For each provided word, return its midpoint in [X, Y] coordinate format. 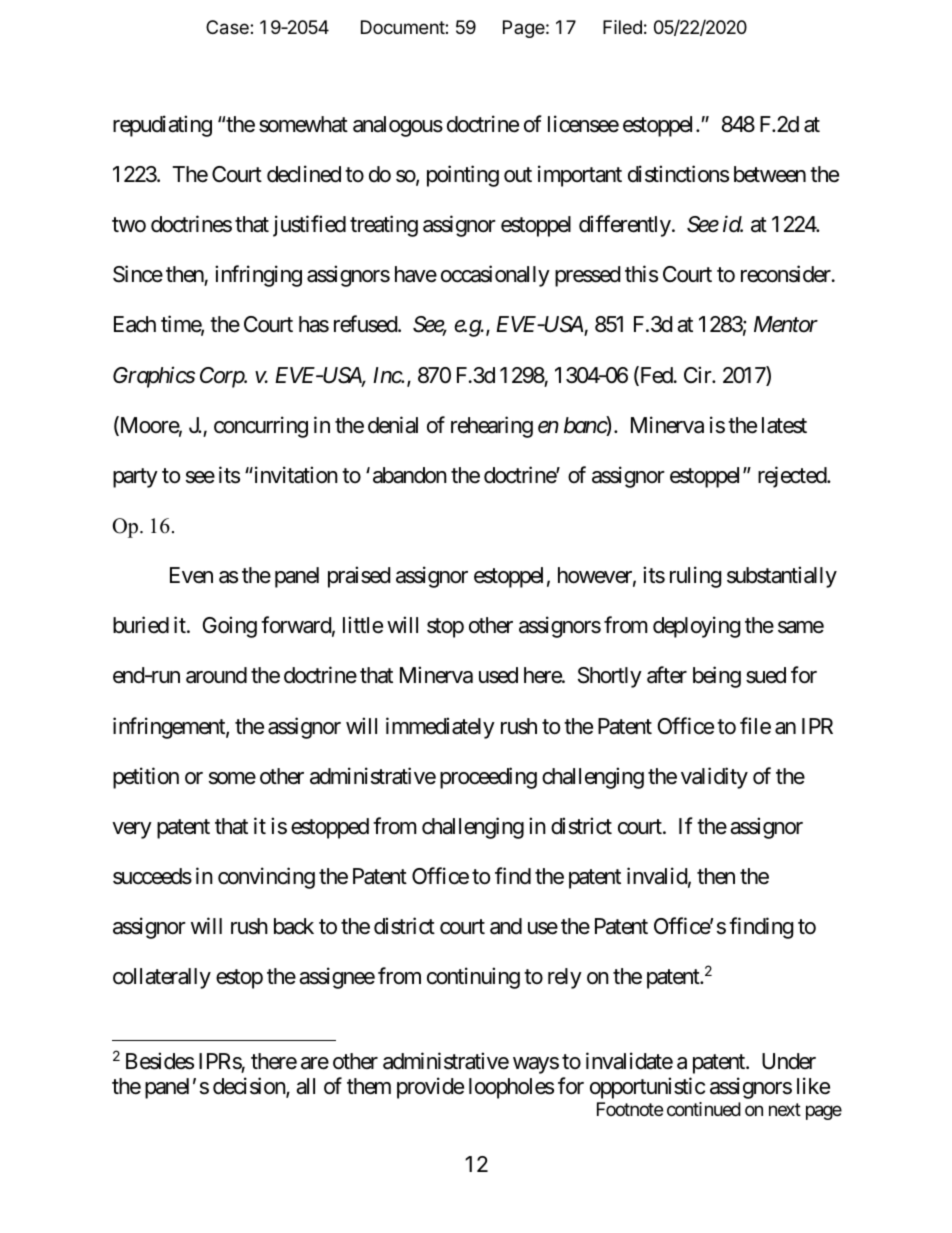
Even [191, 575]
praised [359, 577]
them [369, 1086]
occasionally [495, 276]
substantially [782, 577]
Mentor [786, 324]
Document [403, 27]
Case [228, 27]
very [132, 830]
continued [704, 1109]
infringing [258, 276]
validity [714, 778]
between [770, 174]
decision [250, 1087]
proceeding [488, 778]
